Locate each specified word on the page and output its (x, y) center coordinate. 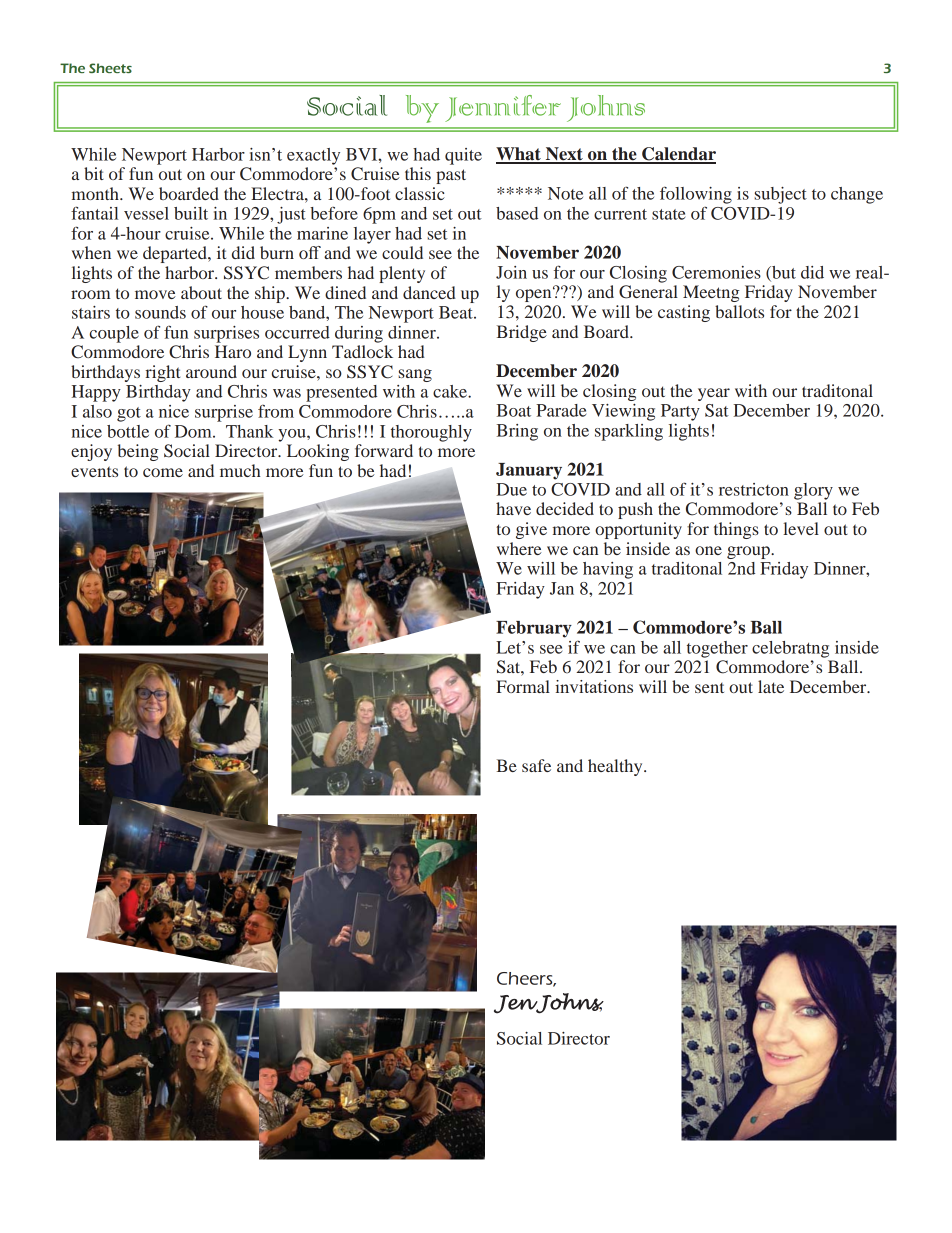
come (163, 472)
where (519, 548)
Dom (194, 431)
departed (176, 254)
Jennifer (503, 108)
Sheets (110, 68)
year (714, 394)
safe (536, 765)
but (783, 273)
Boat (514, 410)
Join (511, 272)
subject (780, 195)
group (749, 552)
